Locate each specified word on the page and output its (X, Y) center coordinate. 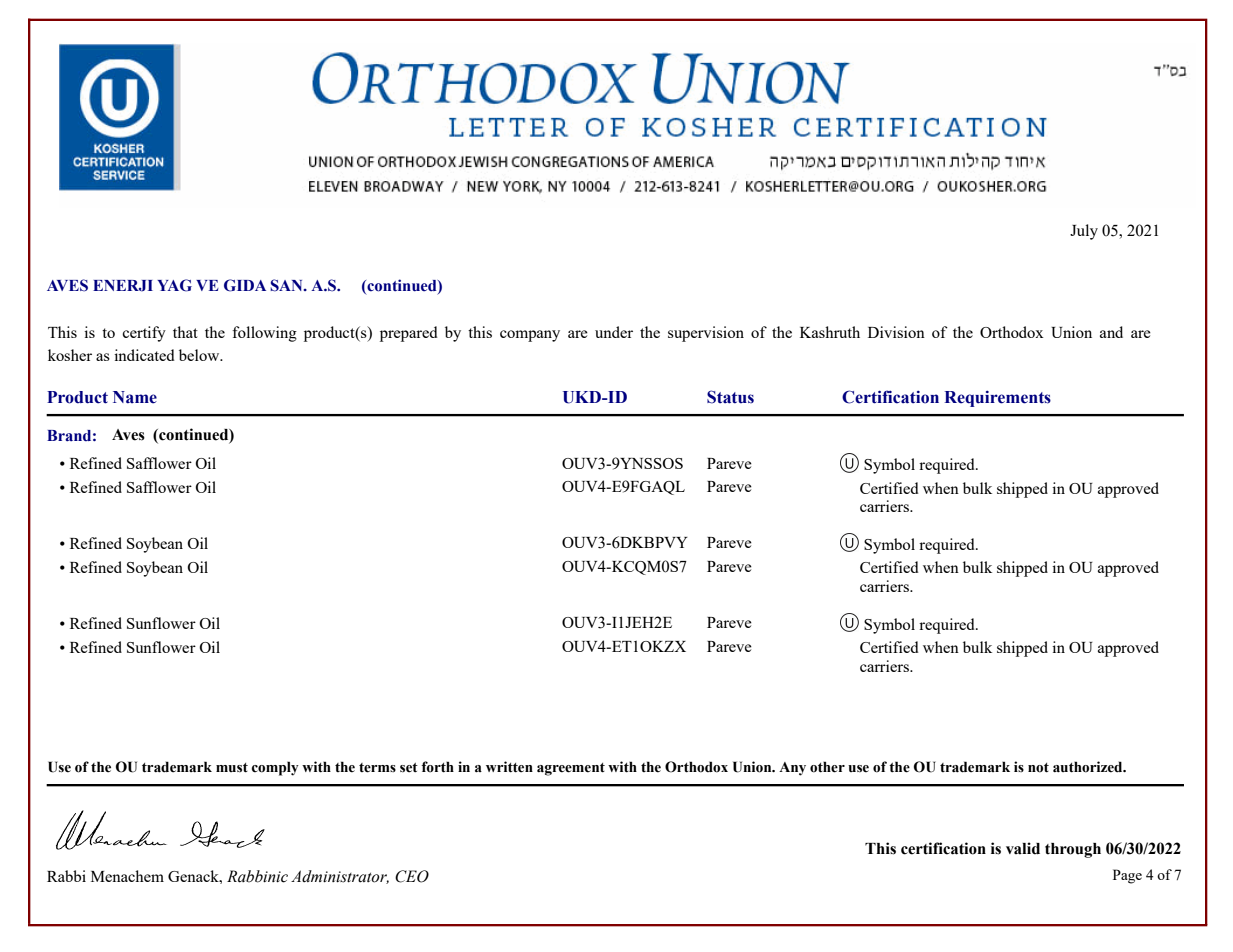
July (1084, 232)
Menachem (127, 876)
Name (135, 397)
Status (730, 397)
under (614, 332)
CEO (412, 876)
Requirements (997, 398)
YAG (174, 285)
